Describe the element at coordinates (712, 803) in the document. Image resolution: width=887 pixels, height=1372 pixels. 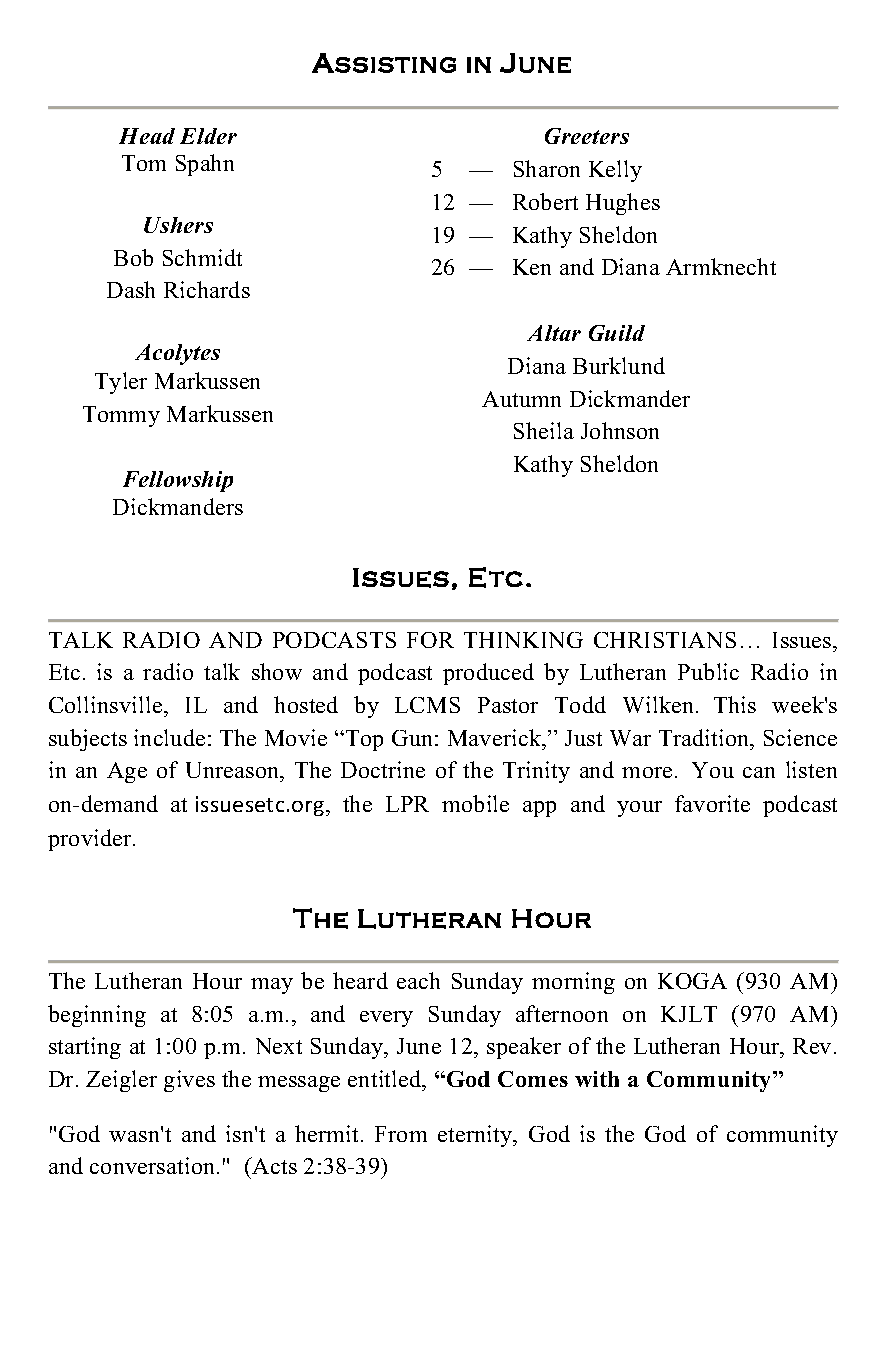
I see `favorite` at that location.
